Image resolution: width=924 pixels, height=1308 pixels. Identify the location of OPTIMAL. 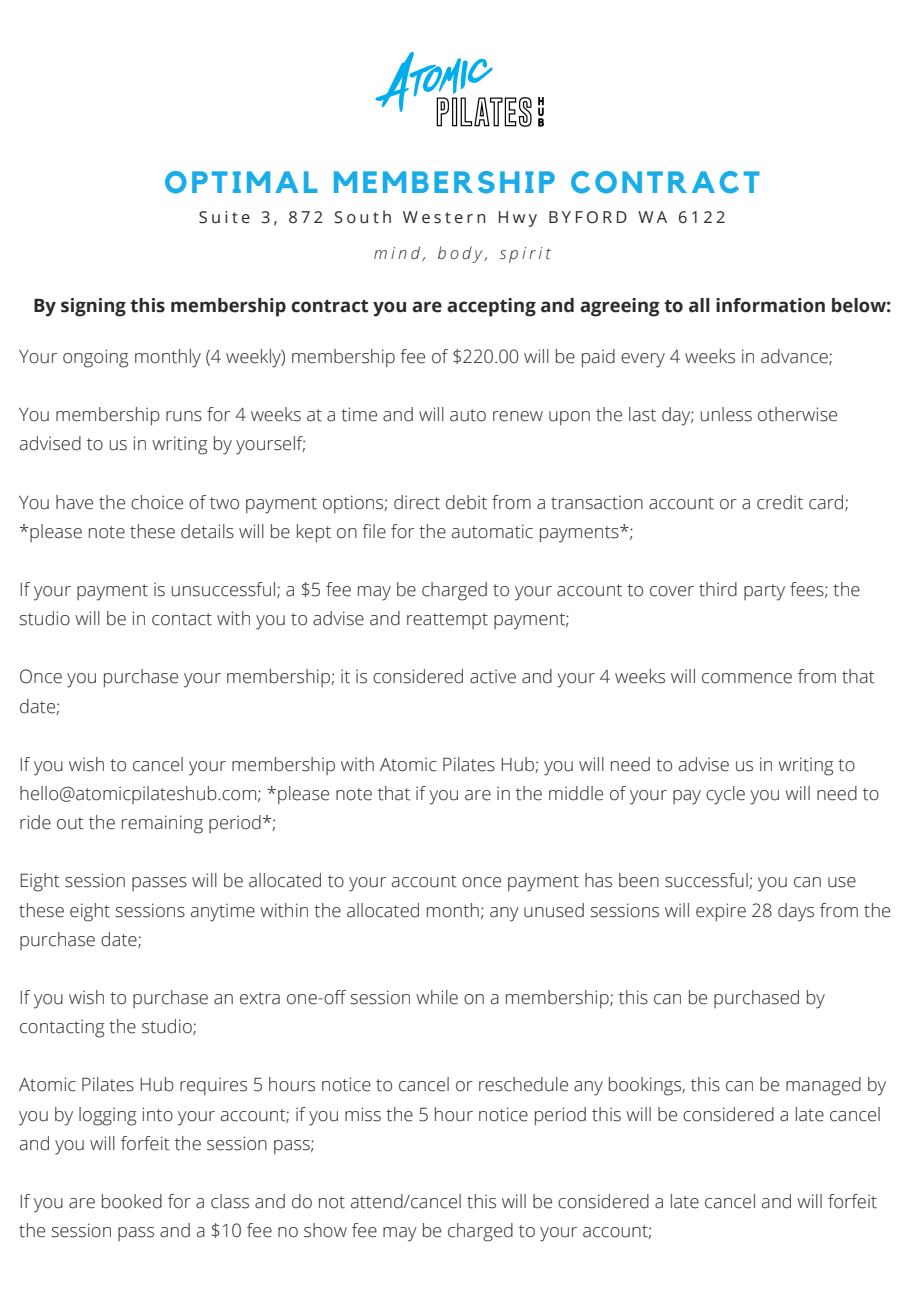
(241, 182).
